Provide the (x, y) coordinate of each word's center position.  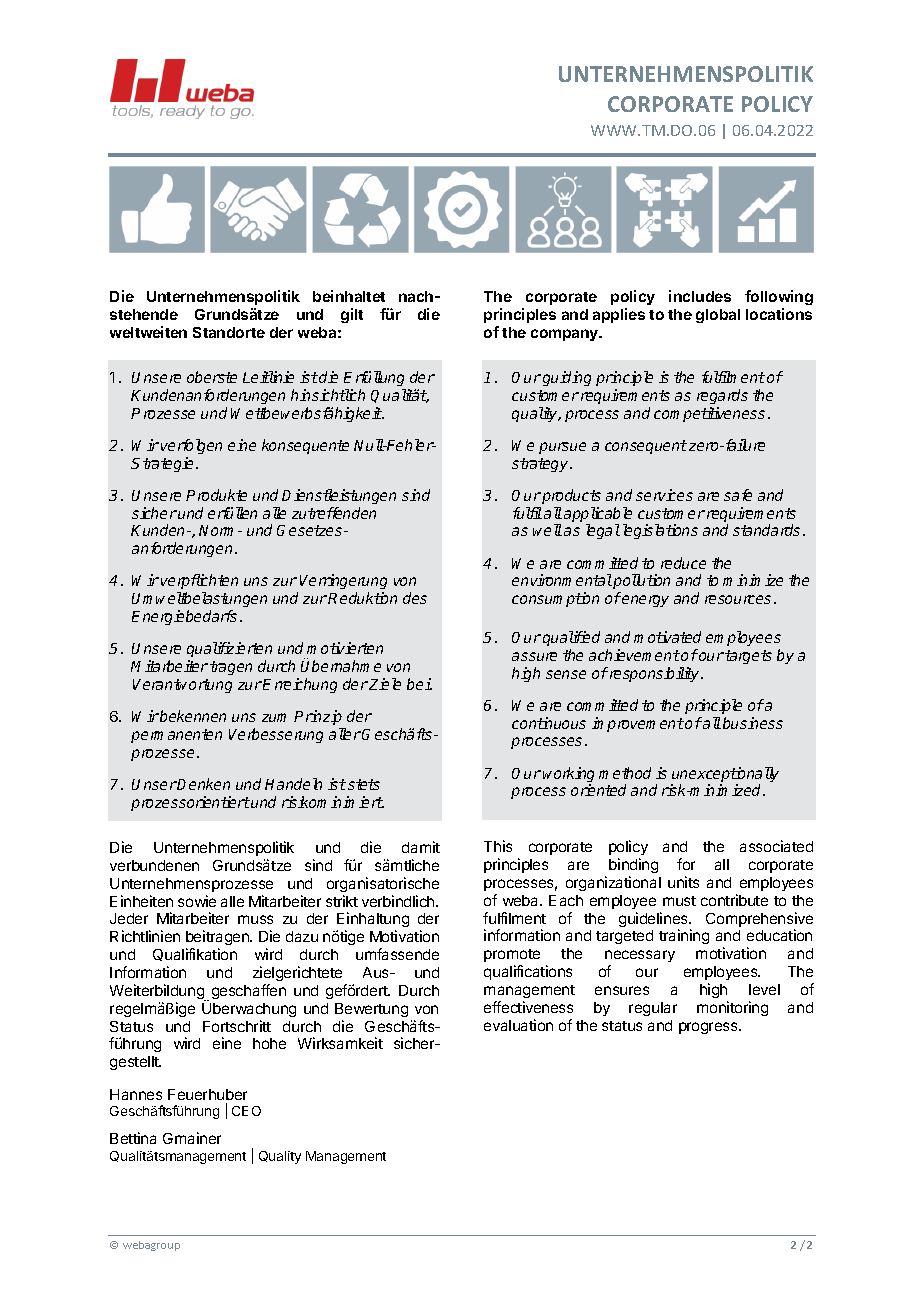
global (718, 316)
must (679, 901)
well (547, 530)
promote (512, 955)
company (566, 335)
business (753, 723)
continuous (549, 723)
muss (255, 919)
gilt (352, 315)
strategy (541, 465)
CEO (246, 1111)
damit (421, 847)
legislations (660, 531)
